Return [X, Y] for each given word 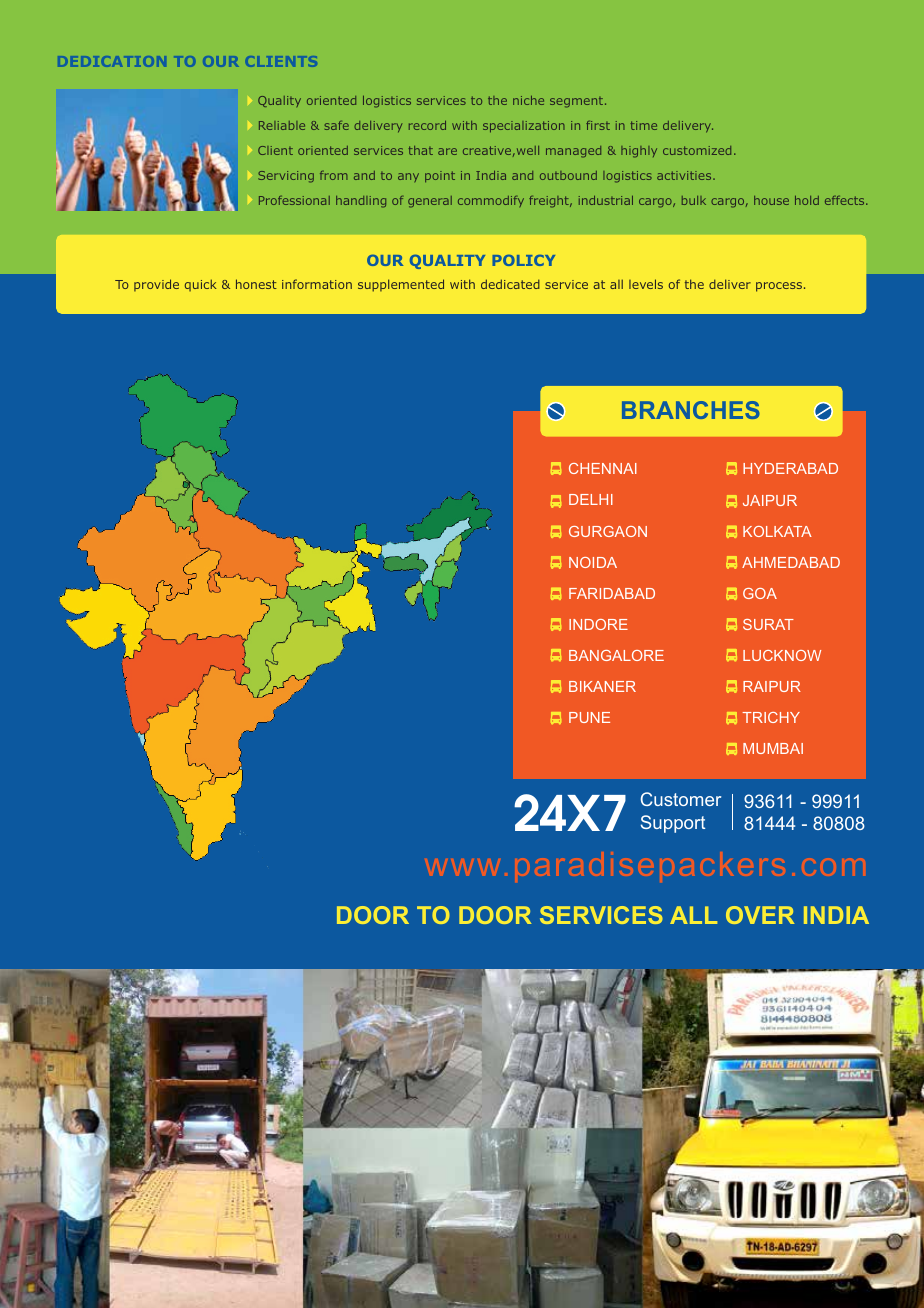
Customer [681, 799]
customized [697, 150]
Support [673, 824]
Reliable [282, 125]
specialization [524, 127]
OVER [760, 915]
